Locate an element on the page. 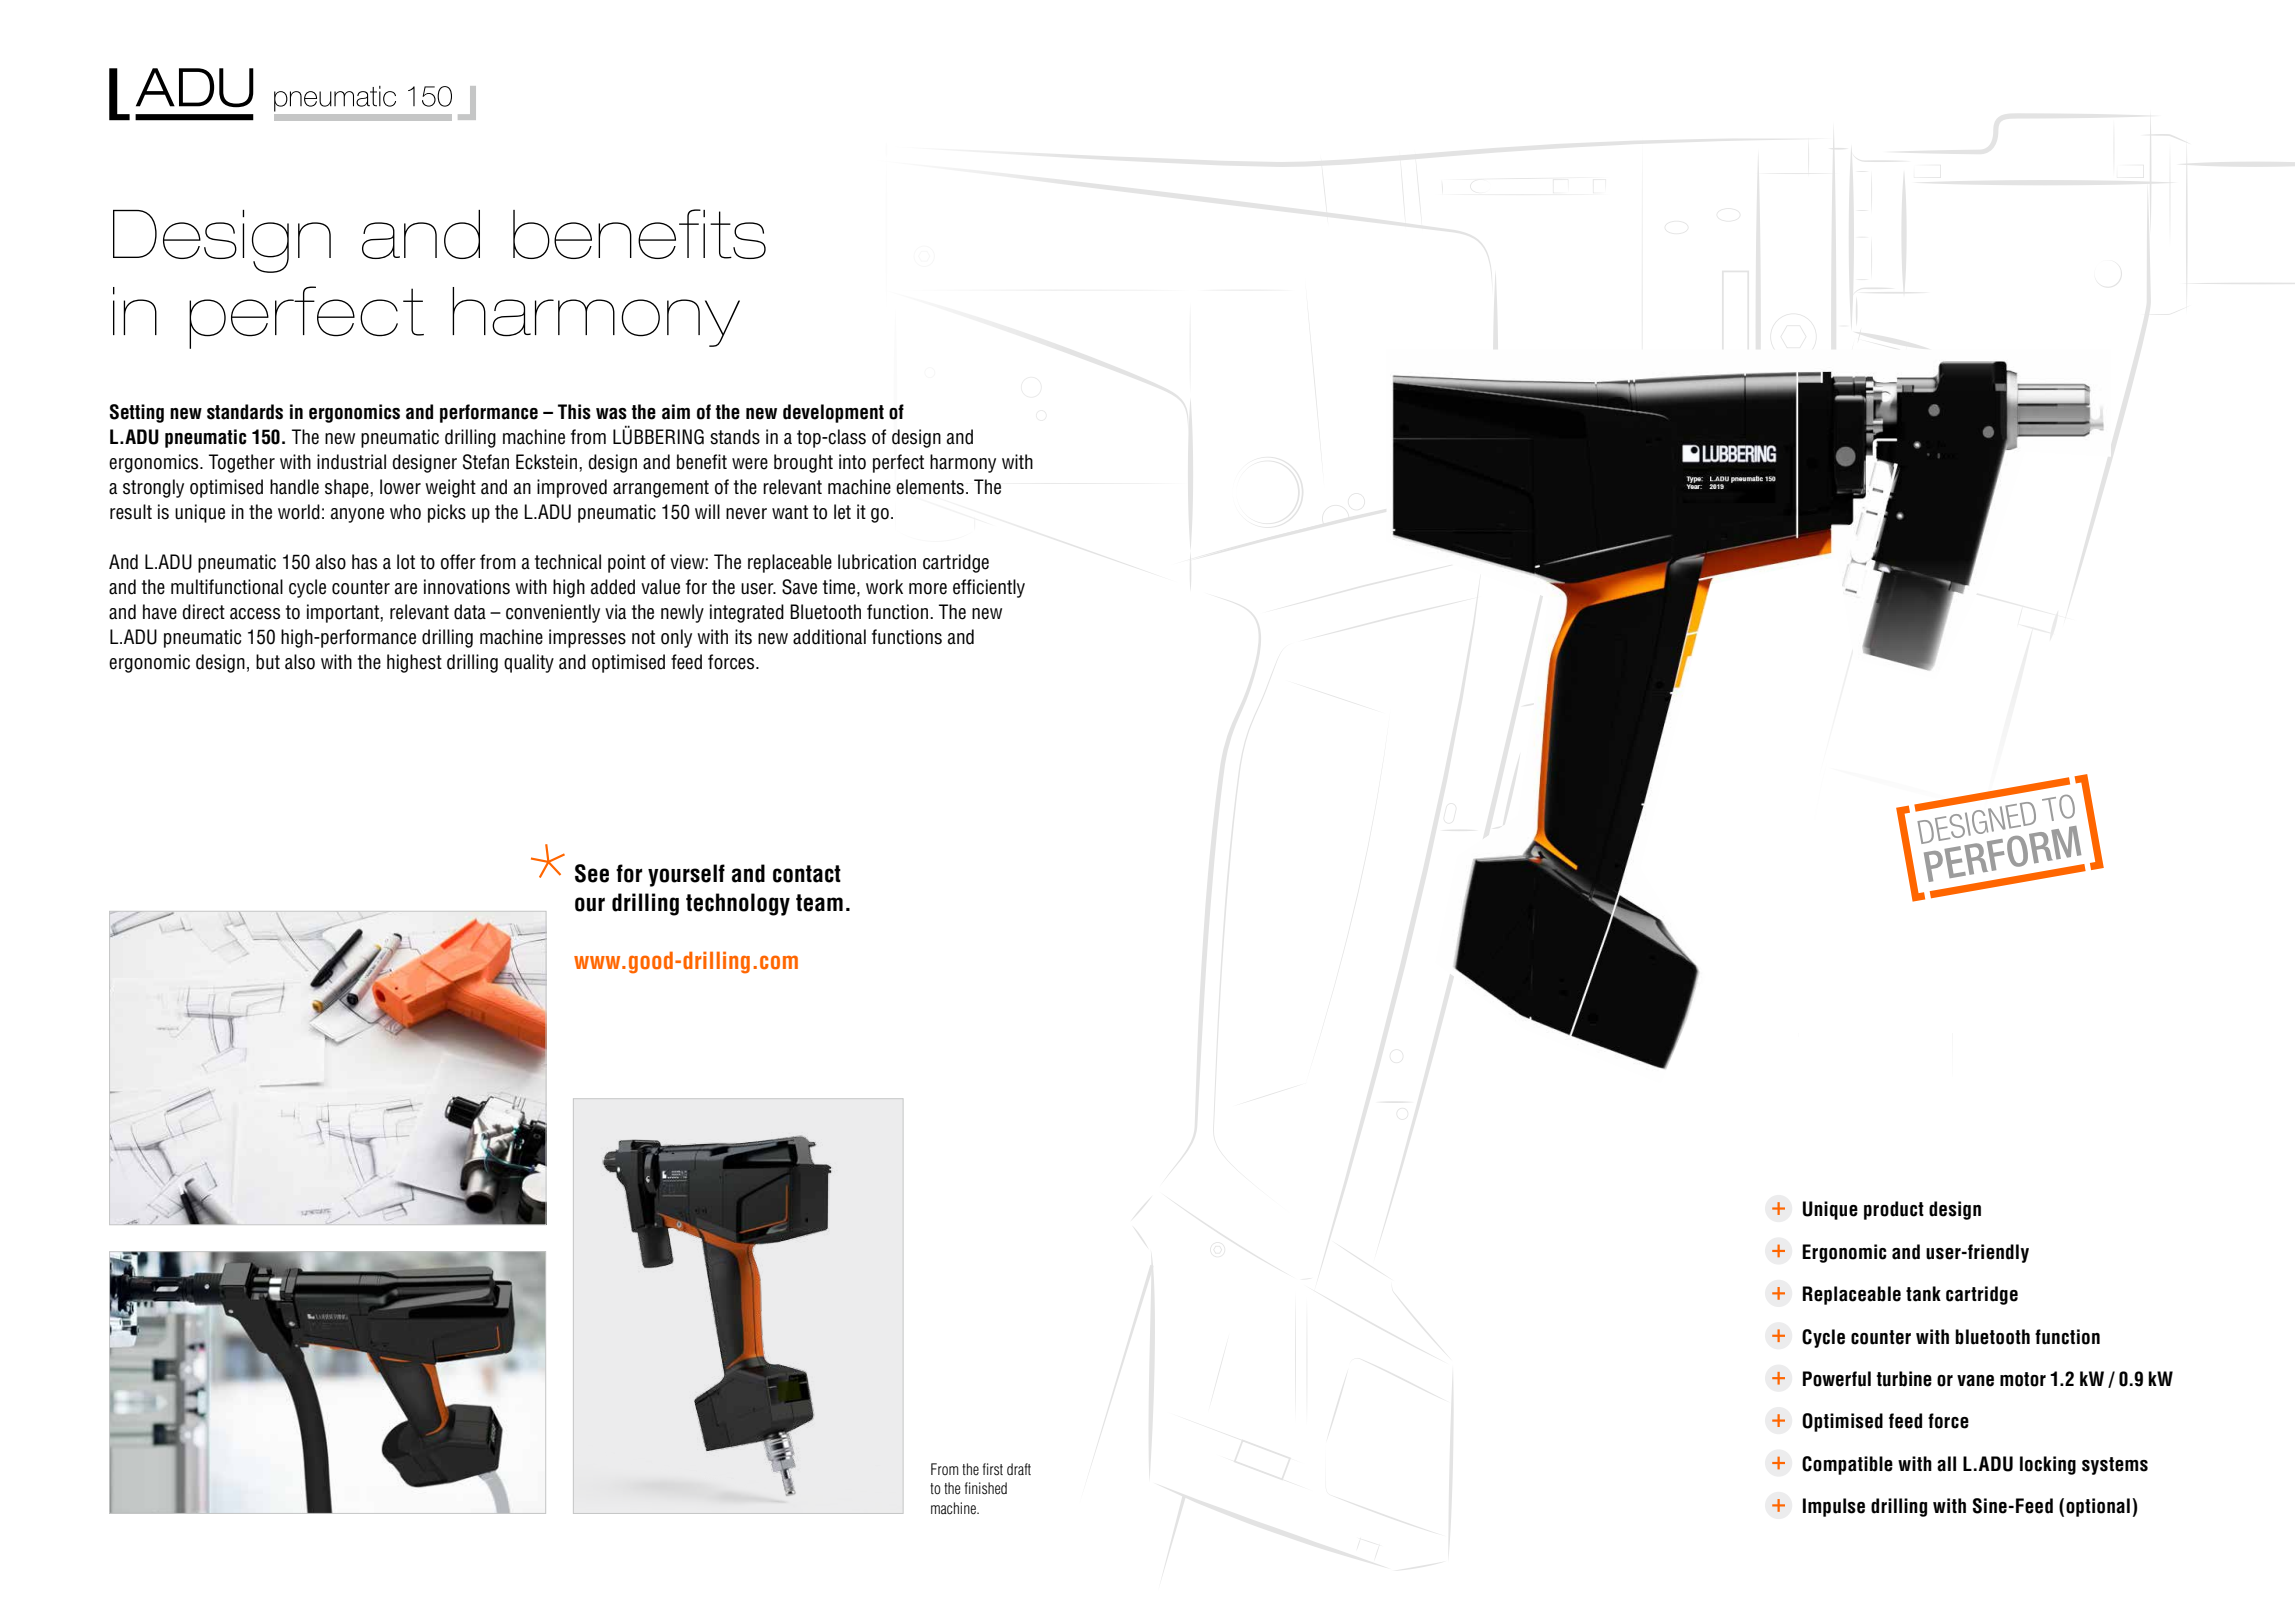 The width and height of the page is (2295, 1623). technology is located at coordinates (738, 904).
